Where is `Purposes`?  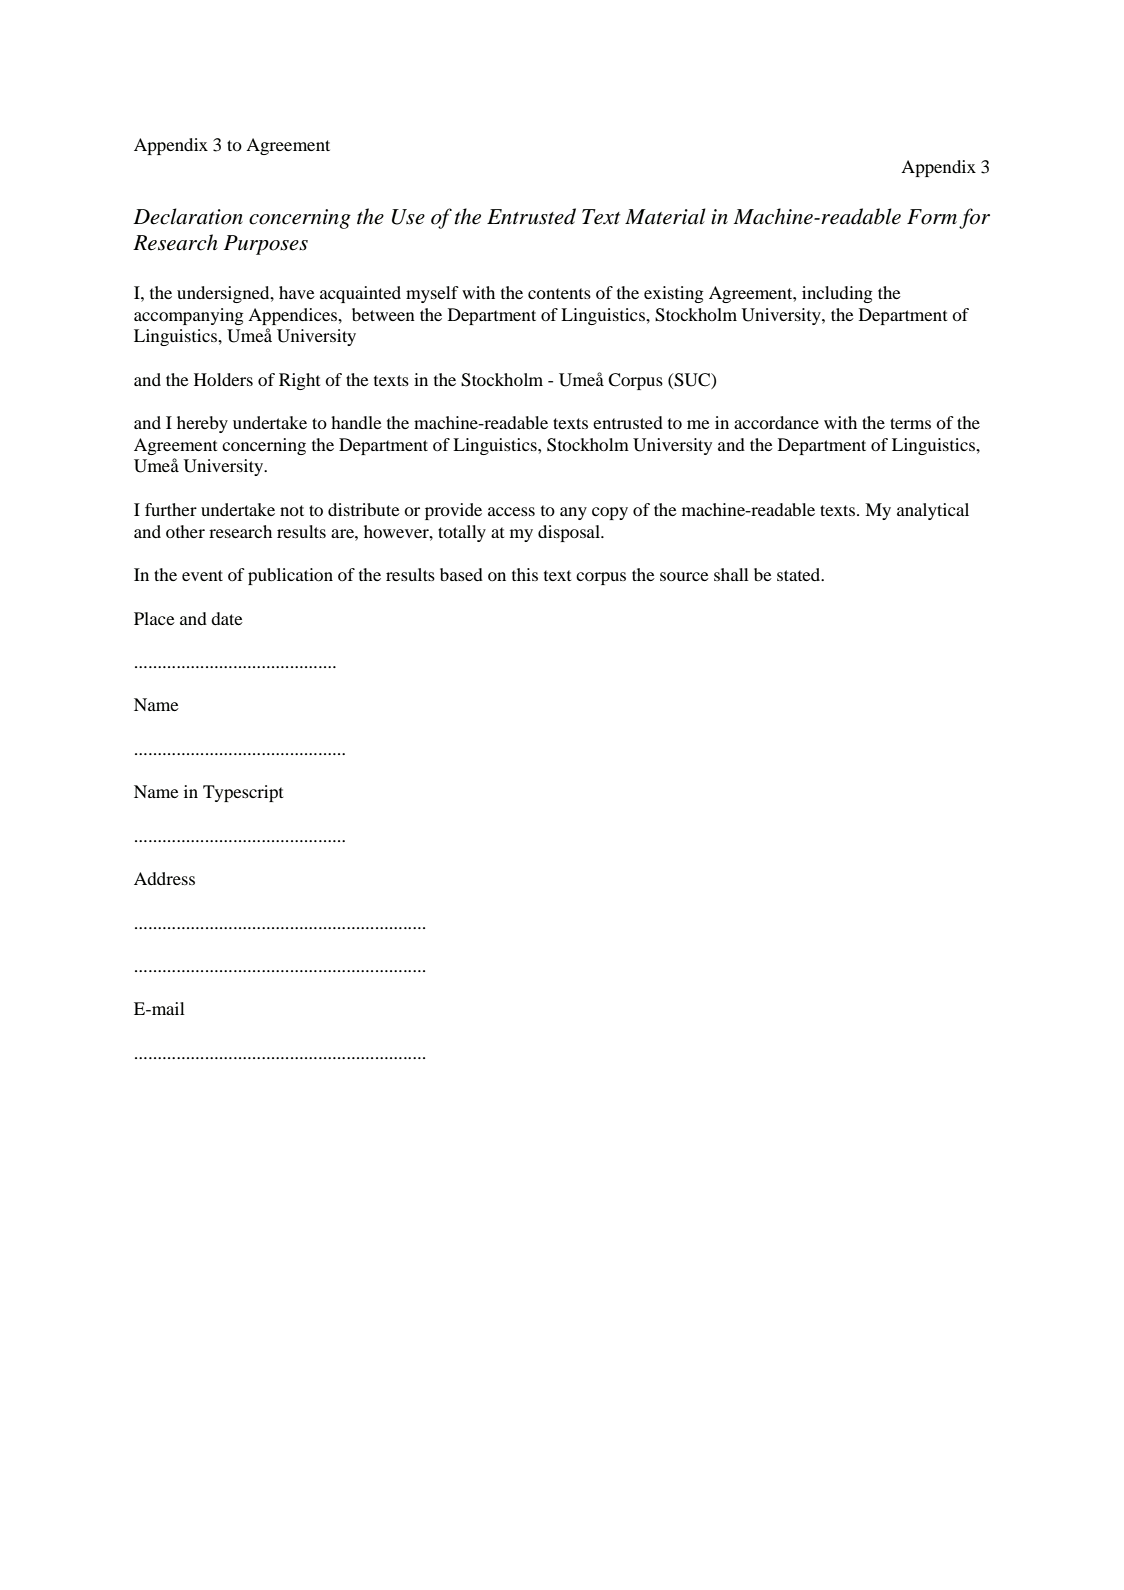 Purposes is located at coordinates (266, 245).
